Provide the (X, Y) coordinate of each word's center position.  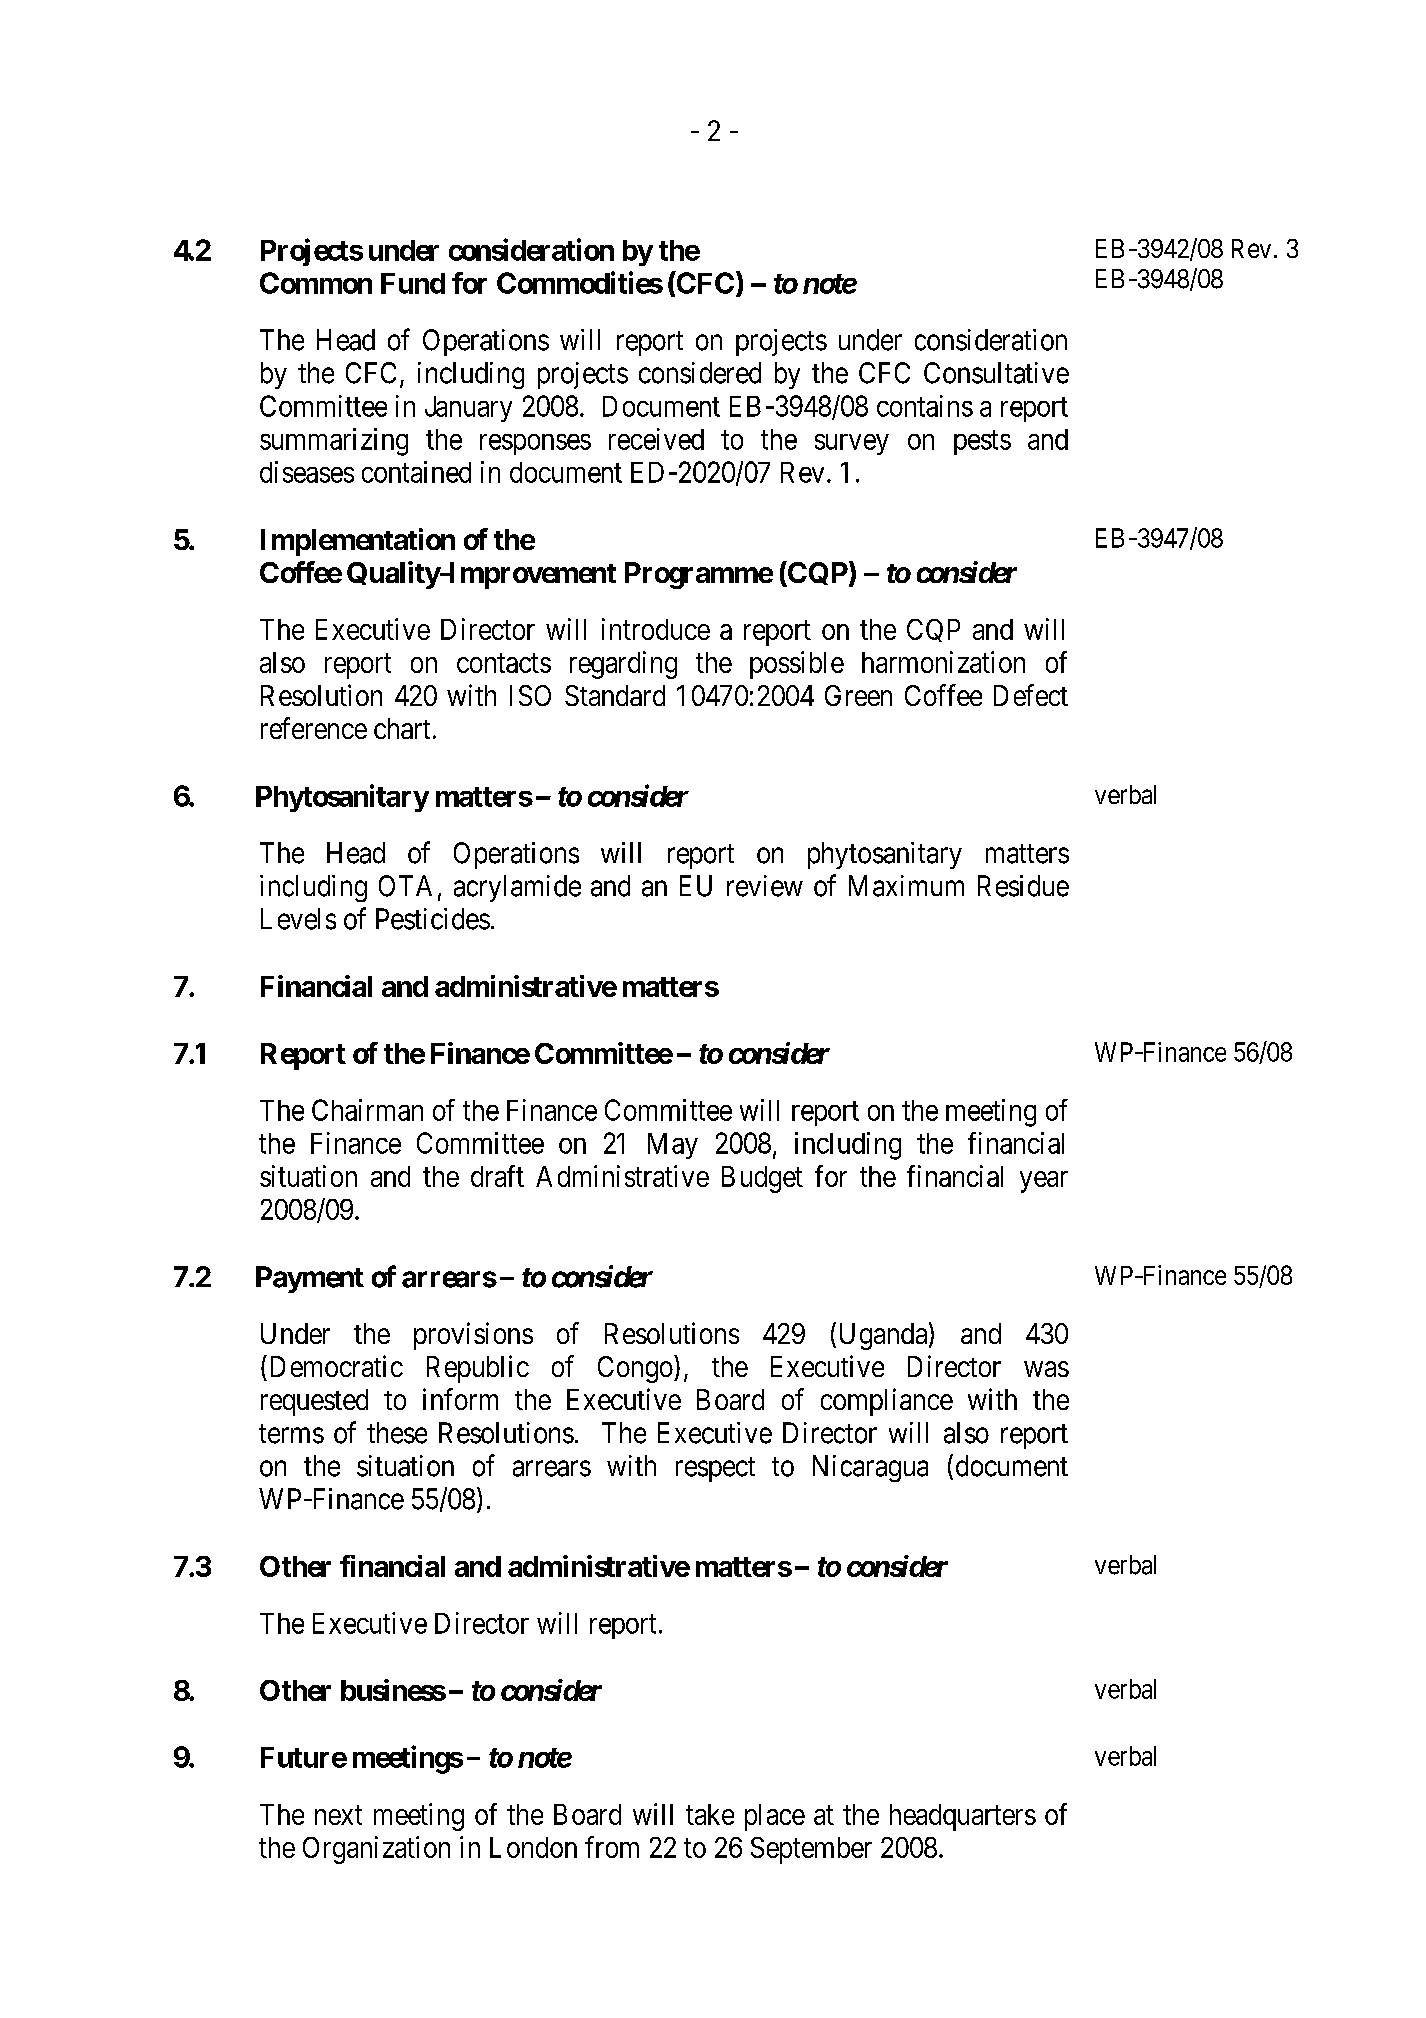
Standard (615, 695)
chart (402, 728)
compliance (887, 1402)
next (338, 1815)
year (1044, 1182)
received (656, 439)
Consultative (996, 373)
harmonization (943, 662)
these (397, 1433)
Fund (413, 283)
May (673, 1146)
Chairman (367, 1110)
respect (715, 1469)
